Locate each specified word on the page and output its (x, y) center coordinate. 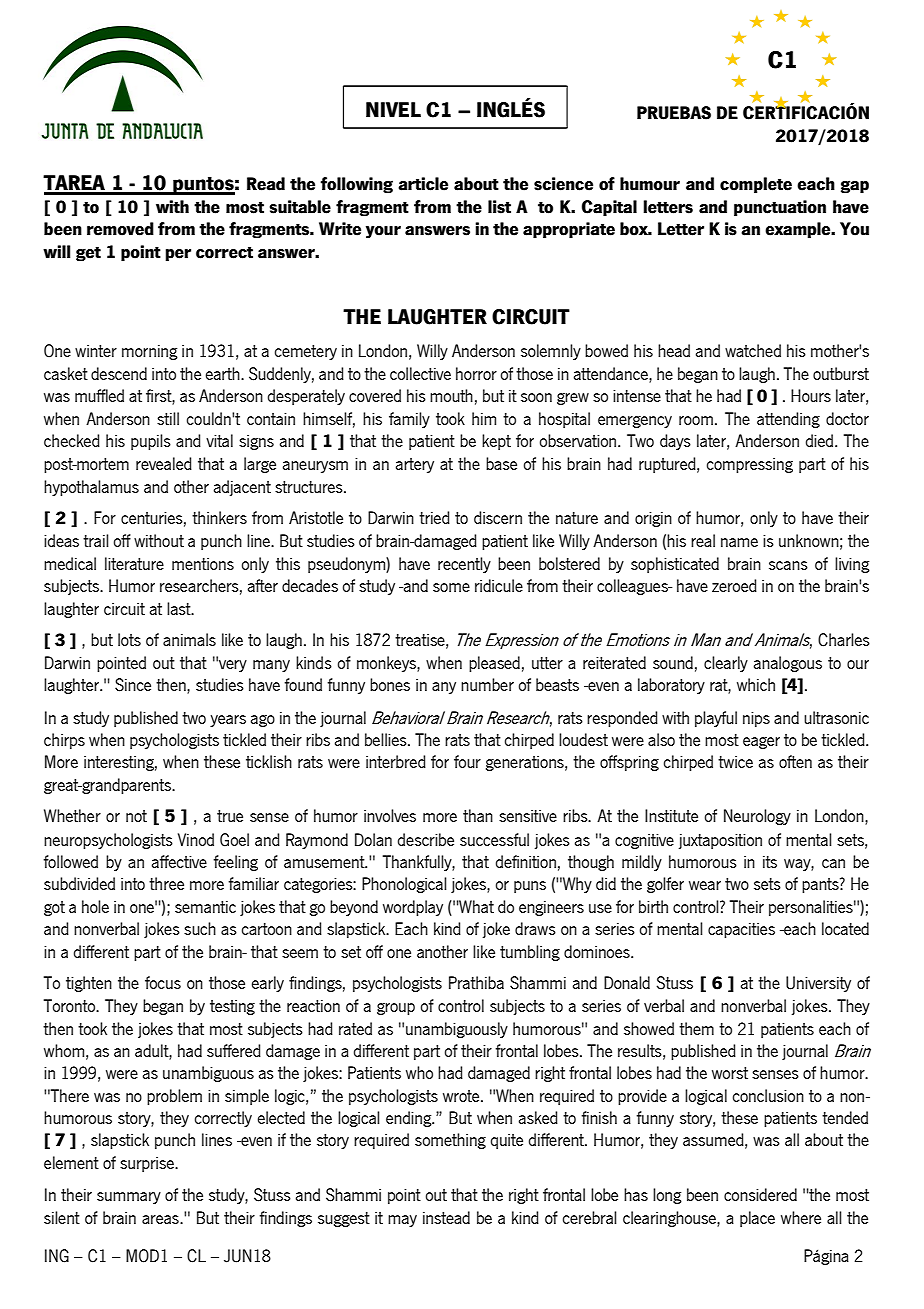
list (499, 207)
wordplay (413, 908)
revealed (164, 463)
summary (129, 1198)
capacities (741, 930)
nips (756, 719)
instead (446, 1217)
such (200, 928)
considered (760, 1194)
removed (120, 229)
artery (415, 465)
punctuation (780, 208)
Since (133, 685)
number (487, 684)
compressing (750, 465)
